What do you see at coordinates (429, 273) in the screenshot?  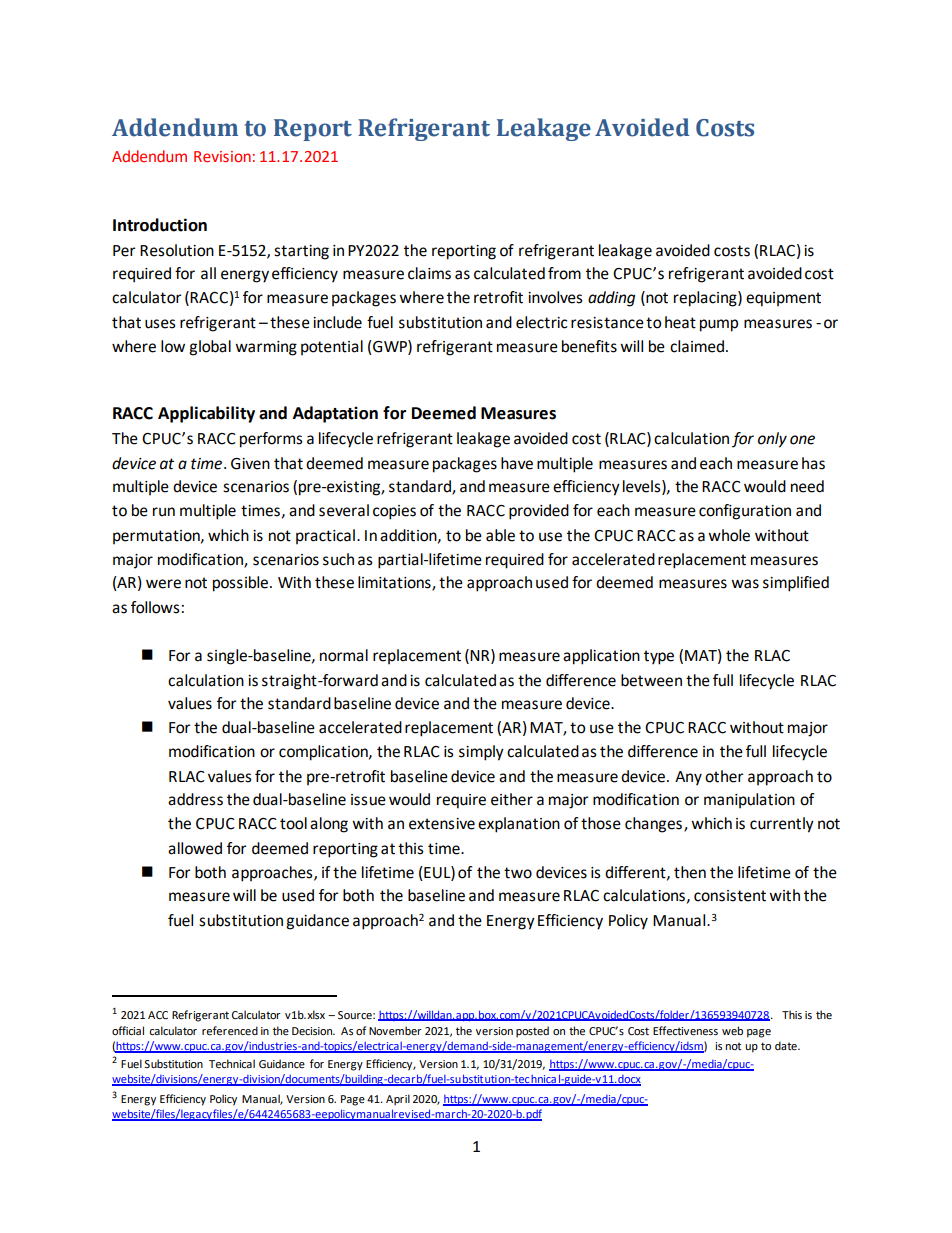 I see `claims` at bounding box center [429, 273].
